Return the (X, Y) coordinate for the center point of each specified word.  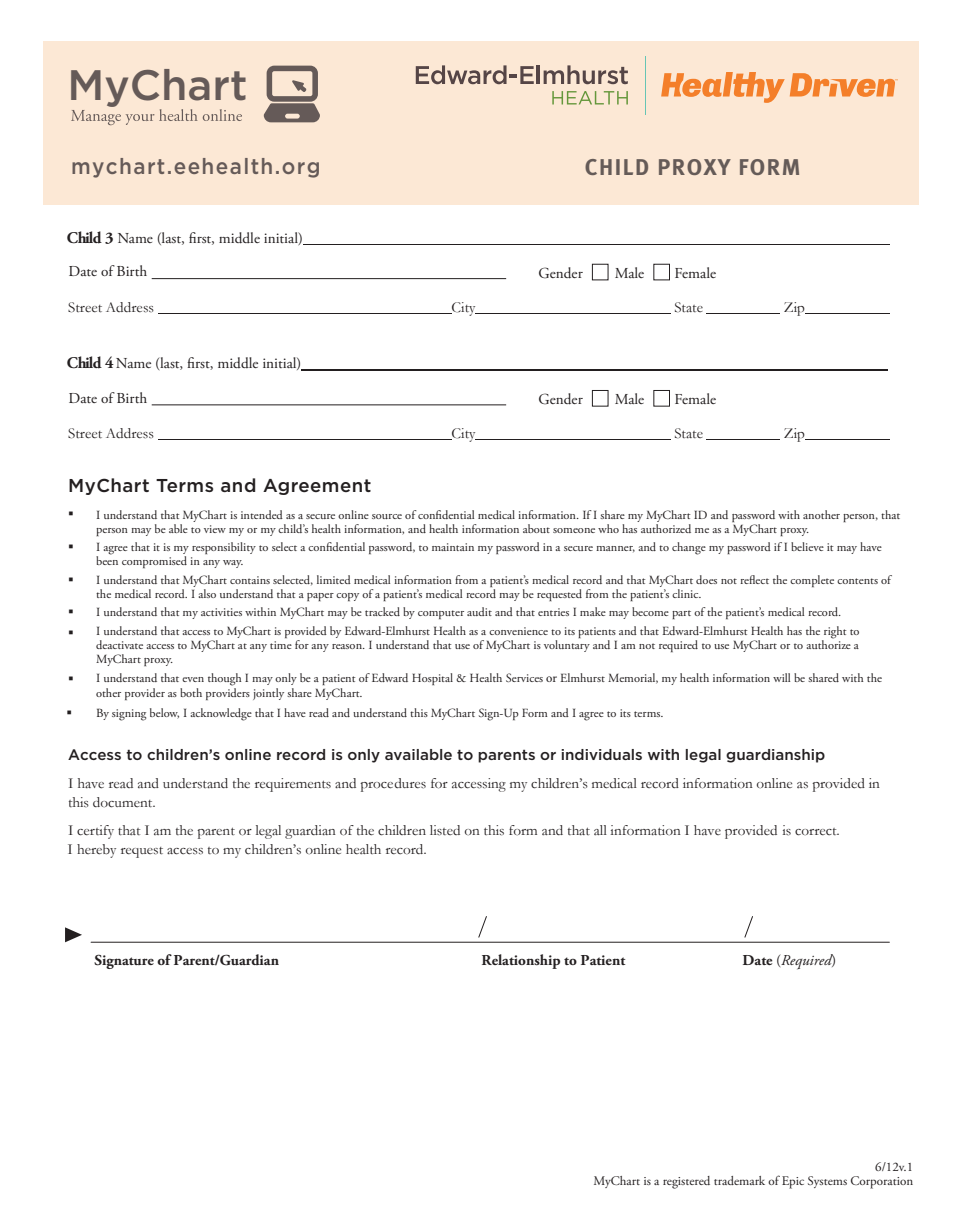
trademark (739, 1180)
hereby (96, 851)
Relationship (521, 961)
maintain (453, 547)
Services (524, 677)
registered (686, 1182)
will (781, 677)
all (600, 830)
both (191, 692)
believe (807, 546)
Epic (793, 1182)
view (215, 529)
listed (445, 830)
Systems (827, 1182)
